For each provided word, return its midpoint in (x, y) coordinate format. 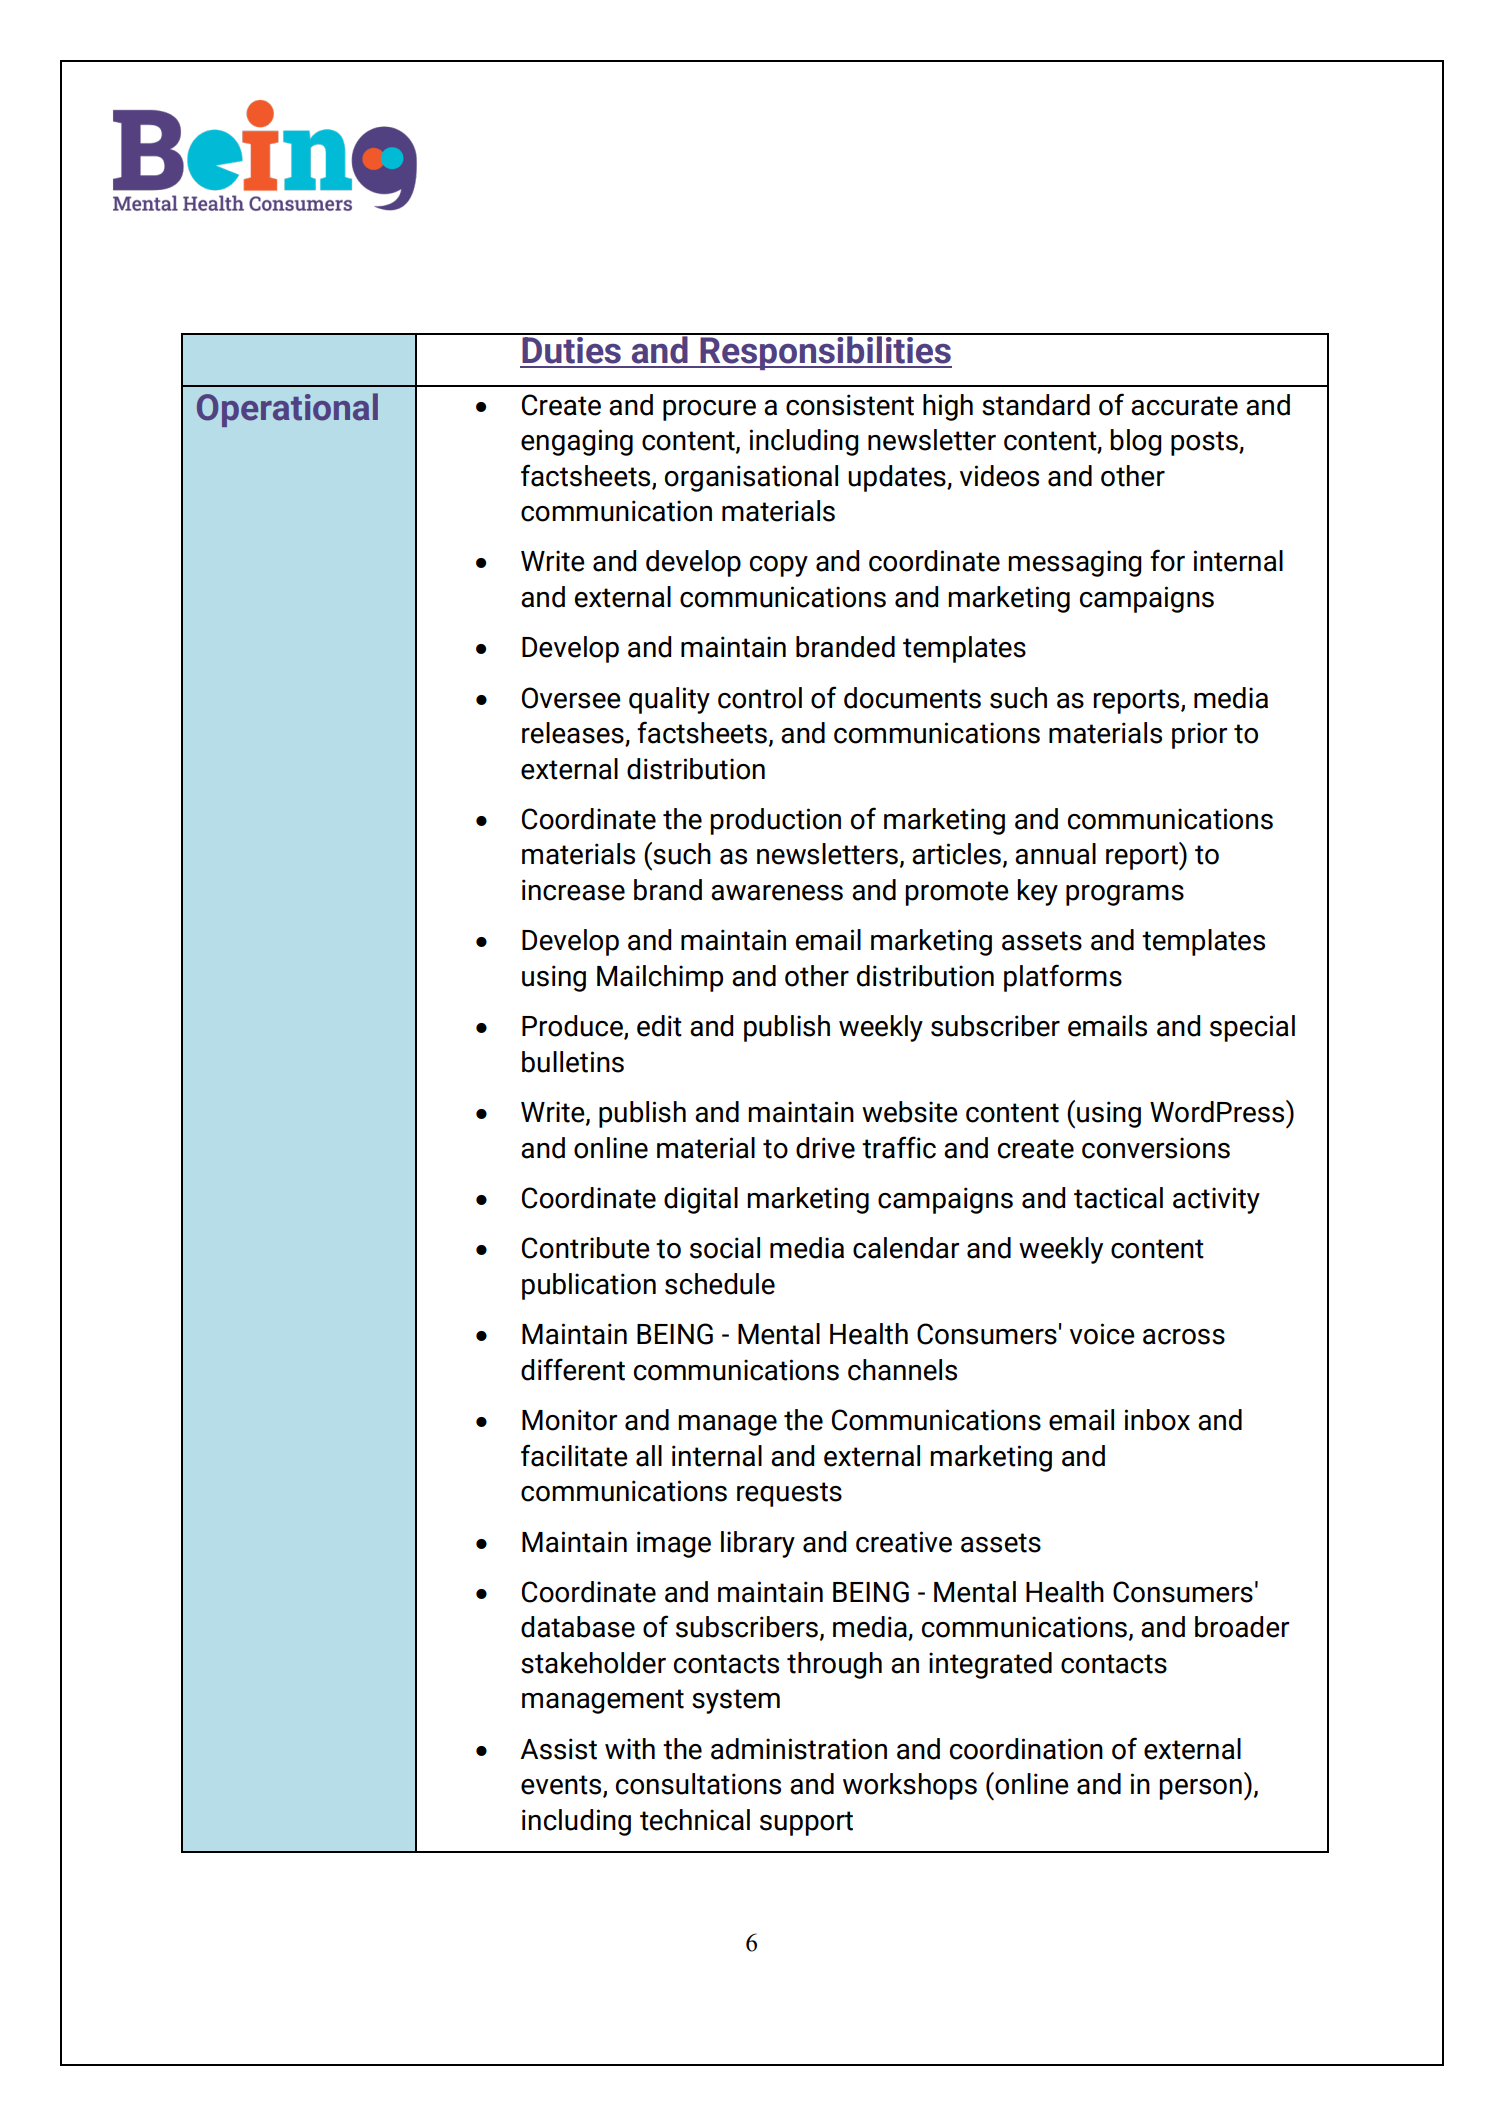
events (562, 1786)
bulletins (573, 1062)
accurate (1184, 406)
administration (799, 1749)
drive (825, 1148)
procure (709, 410)
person (1200, 1789)
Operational (287, 410)
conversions (1156, 1148)
